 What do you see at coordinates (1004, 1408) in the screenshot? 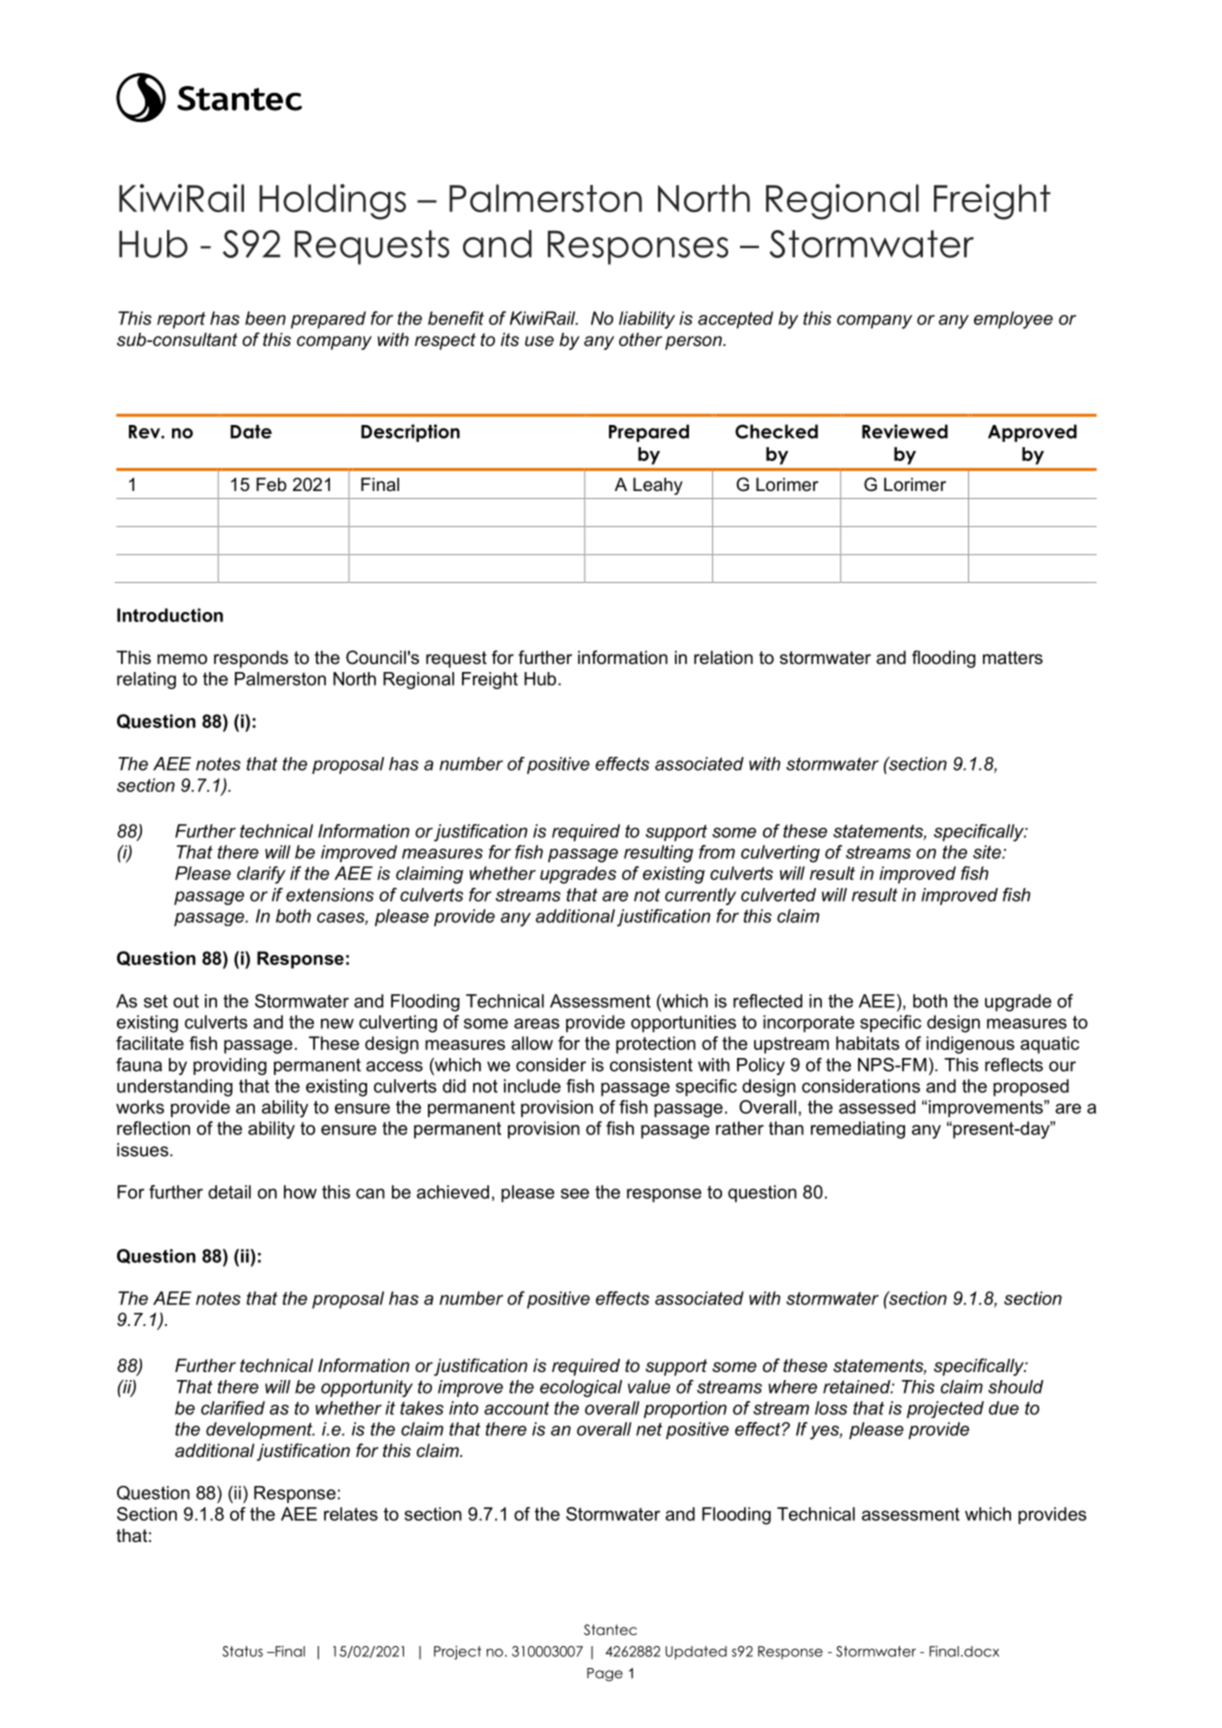
I see `due` at bounding box center [1004, 1408].
